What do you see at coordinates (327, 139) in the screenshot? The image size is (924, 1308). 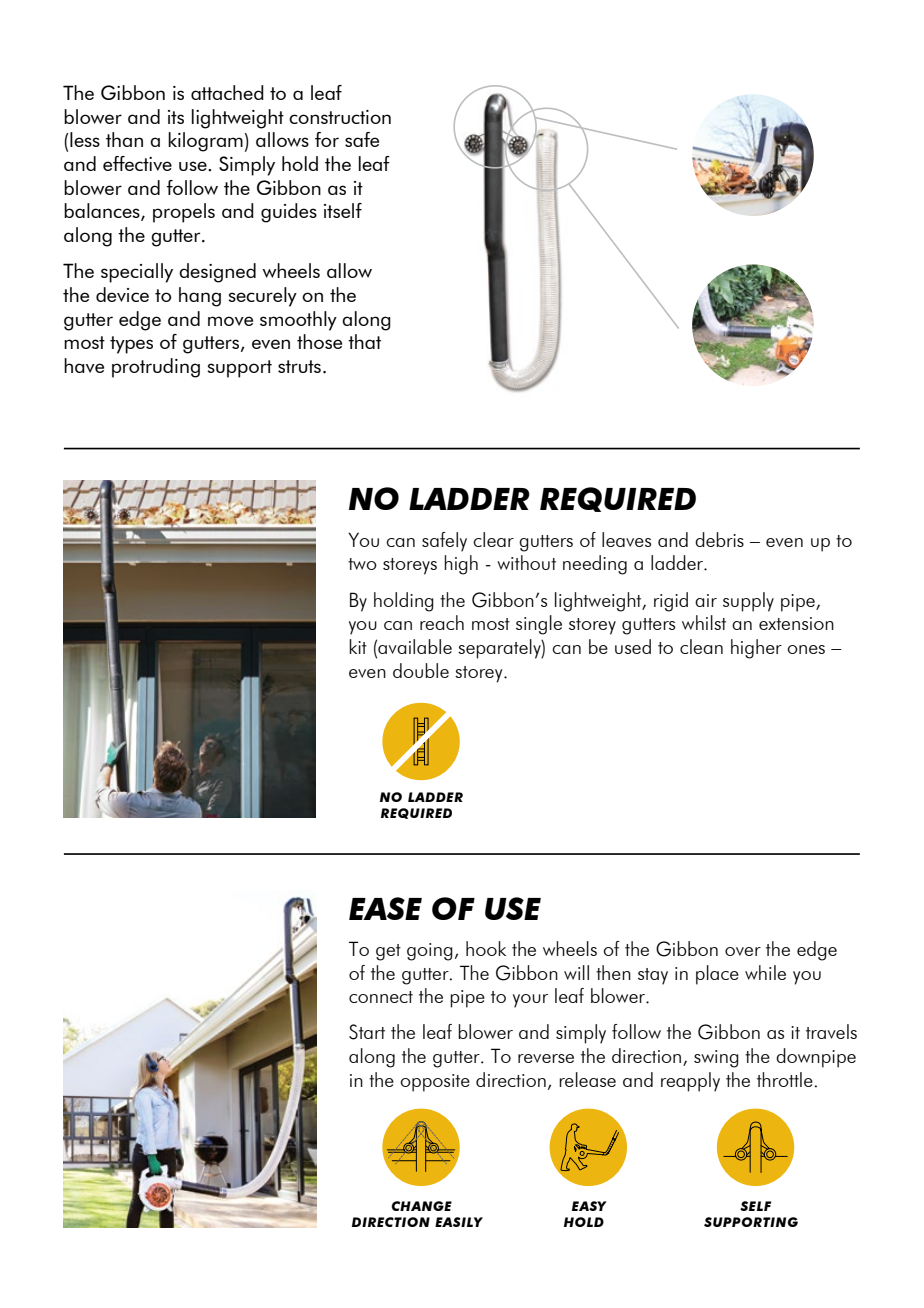 I see `for` at bounding box center [327, 139].
